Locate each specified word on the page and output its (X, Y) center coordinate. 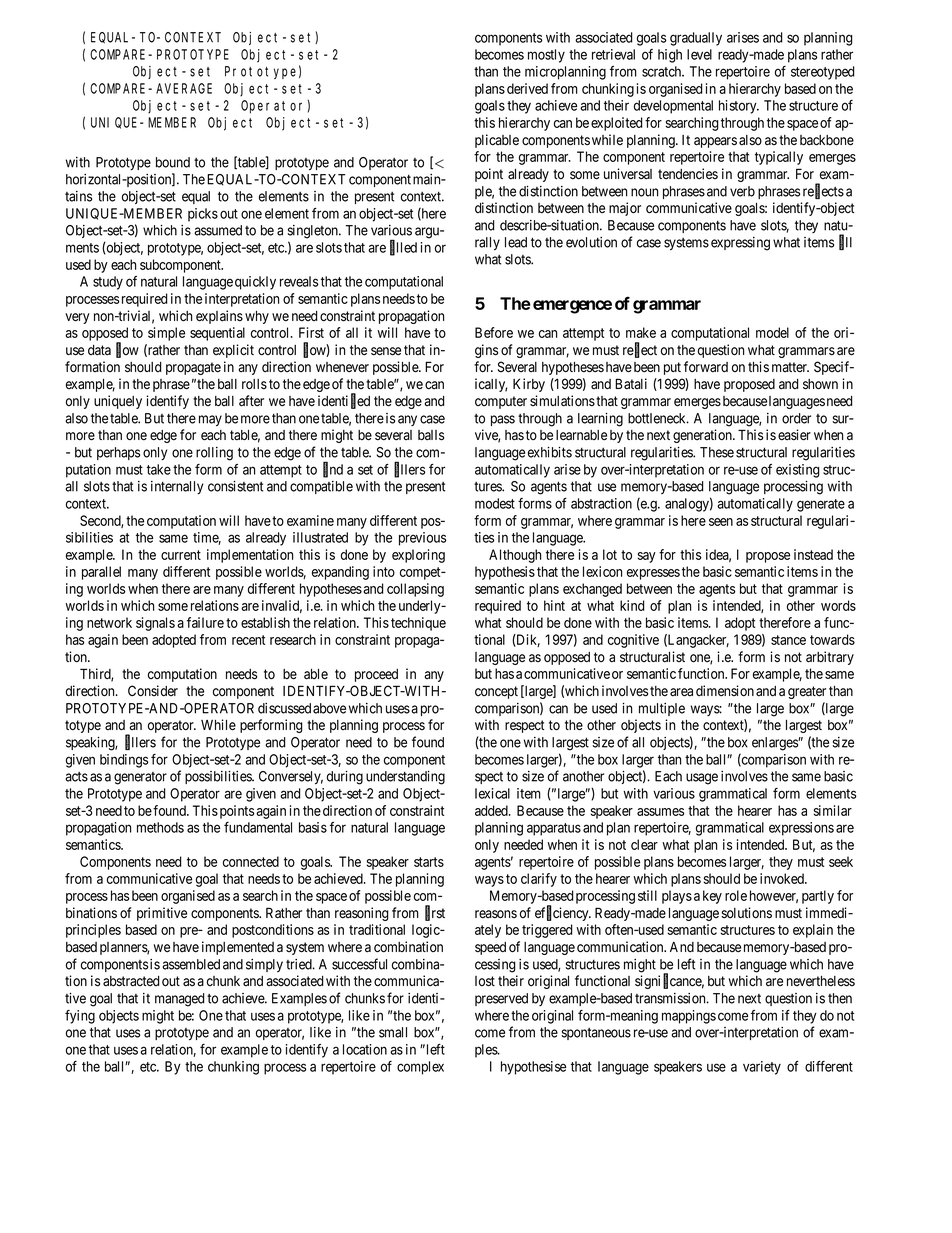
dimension (725, 691)
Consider (153, 691)
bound (173, 162)
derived (527, 88)
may (210, 420)
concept (496, 692)
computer (501, 402)
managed (180, 1000)
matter (790, 367)
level (699, 54)
